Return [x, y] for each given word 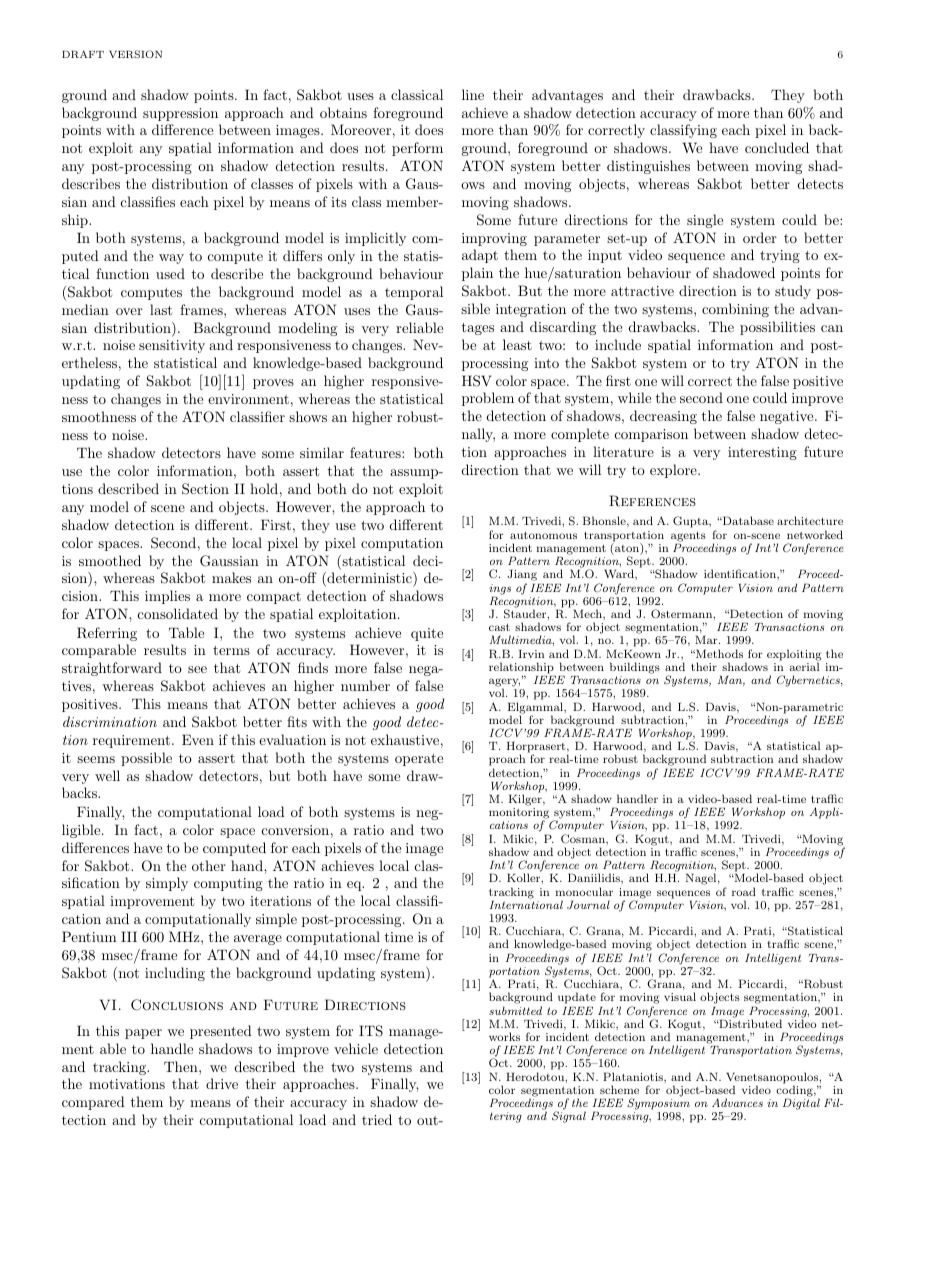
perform [417, 149]
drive [222, 1083]
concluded [777, 147]
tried [377, 1119]
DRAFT [83, 54]
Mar [707, 639]
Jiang [522, 577]
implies [167, 597]
